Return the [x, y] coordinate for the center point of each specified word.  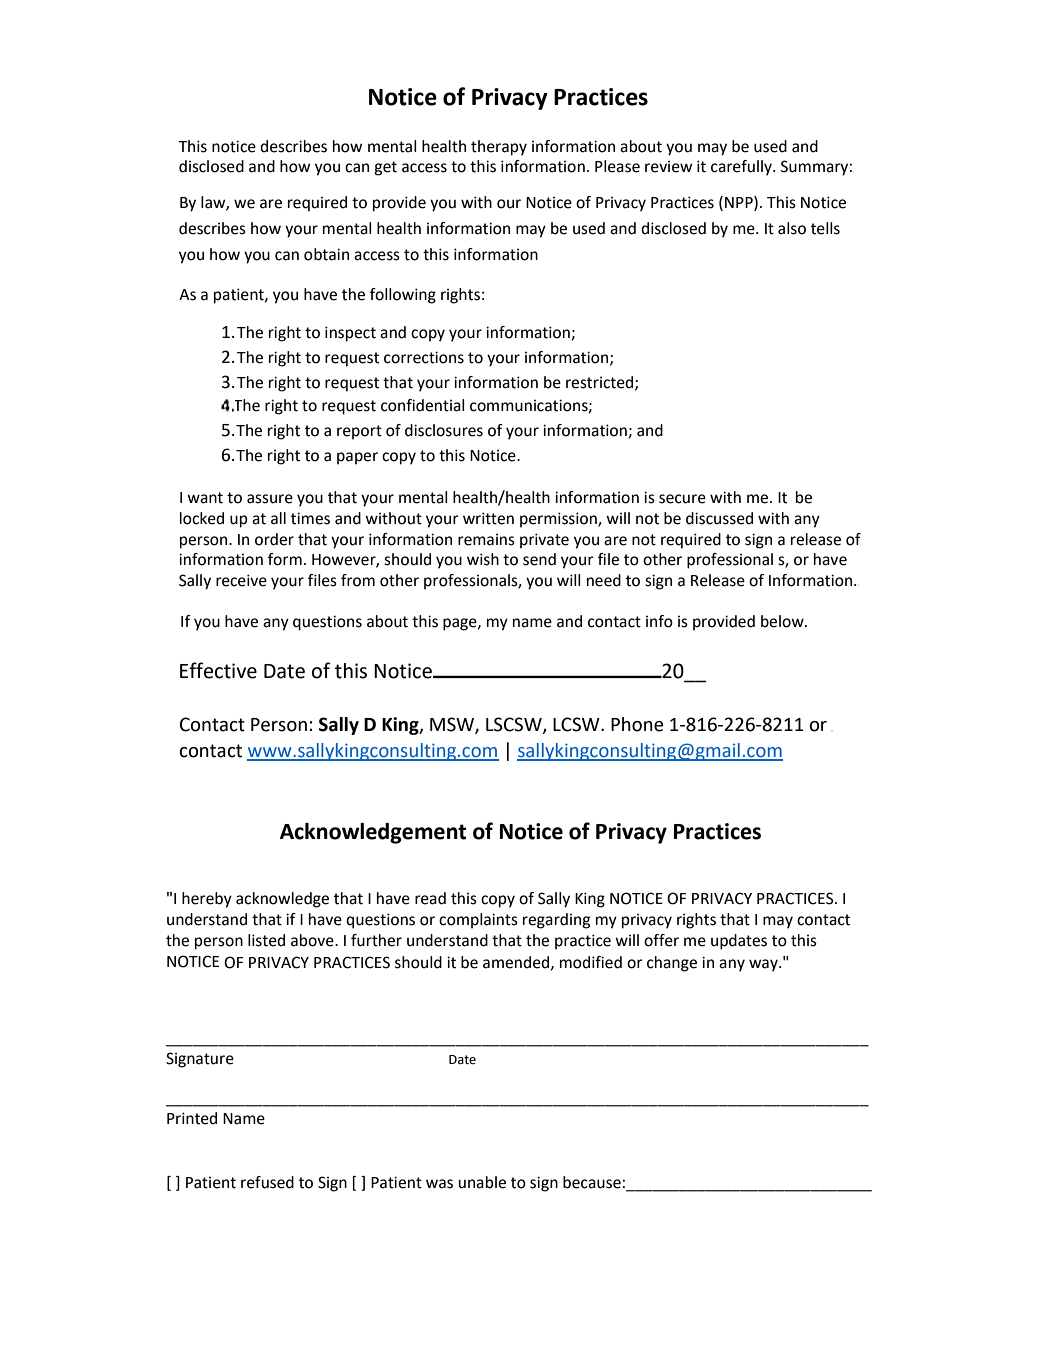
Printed [192, 1118]
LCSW [577, 724]
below [783, 621]
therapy [499, 148]
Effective [218, 670]
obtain [326, 254]
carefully [742, 168]
